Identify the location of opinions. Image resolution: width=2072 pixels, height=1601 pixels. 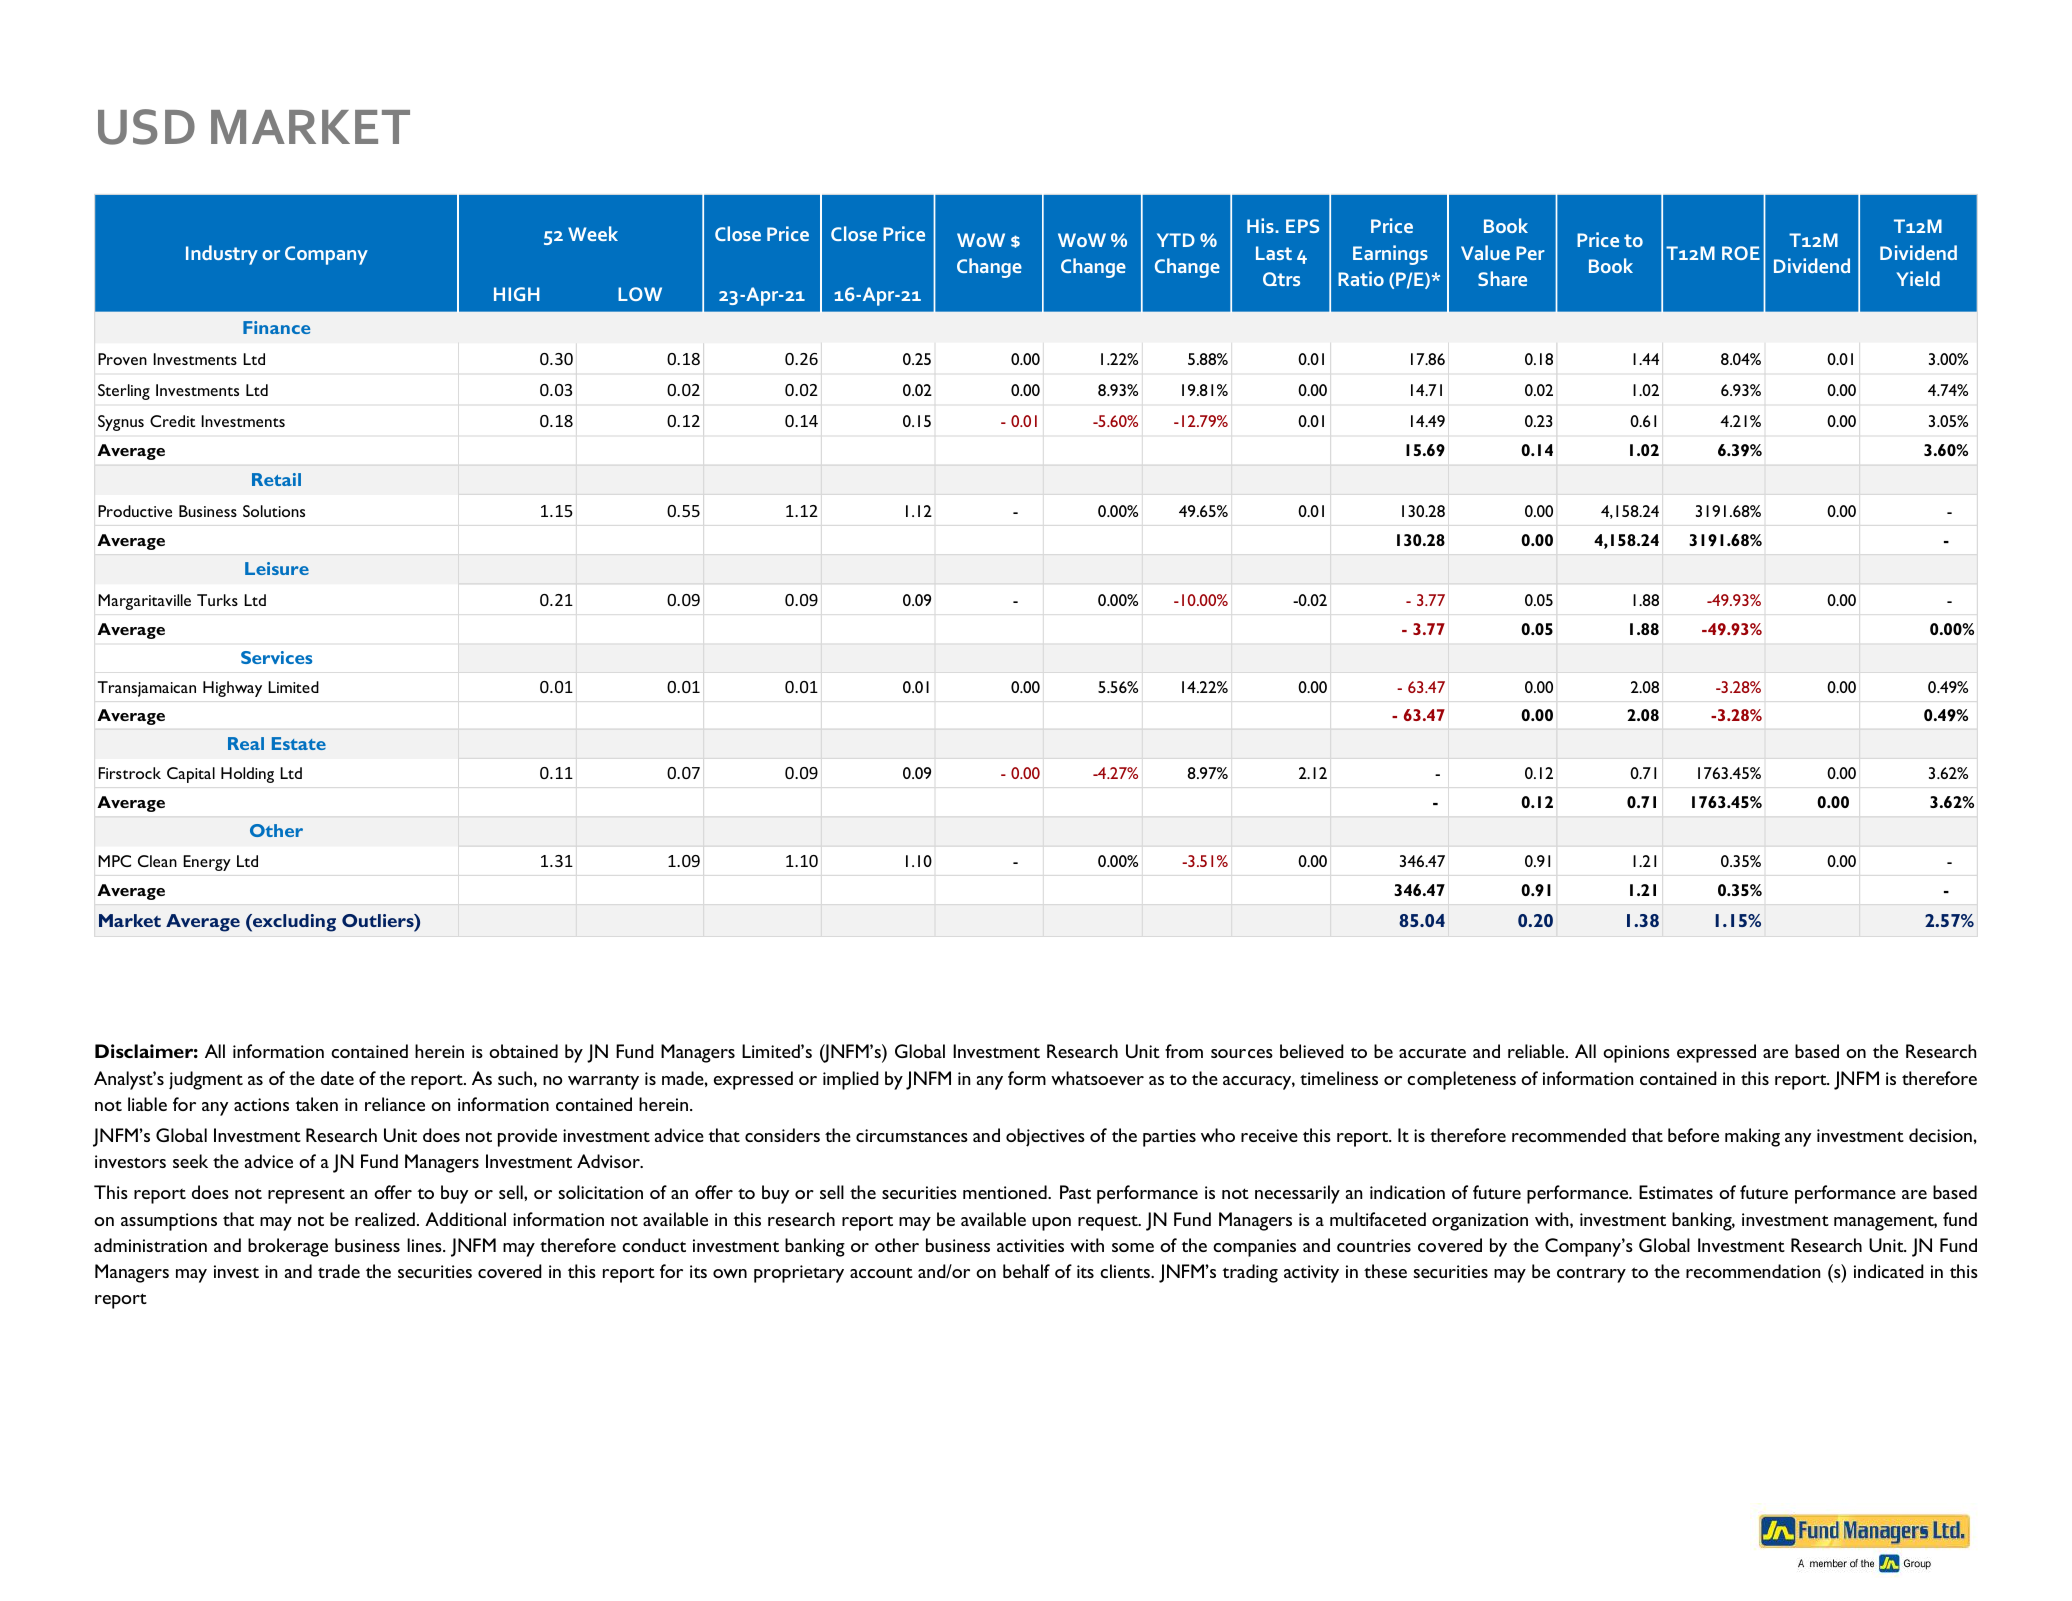
(1636, 1054).
